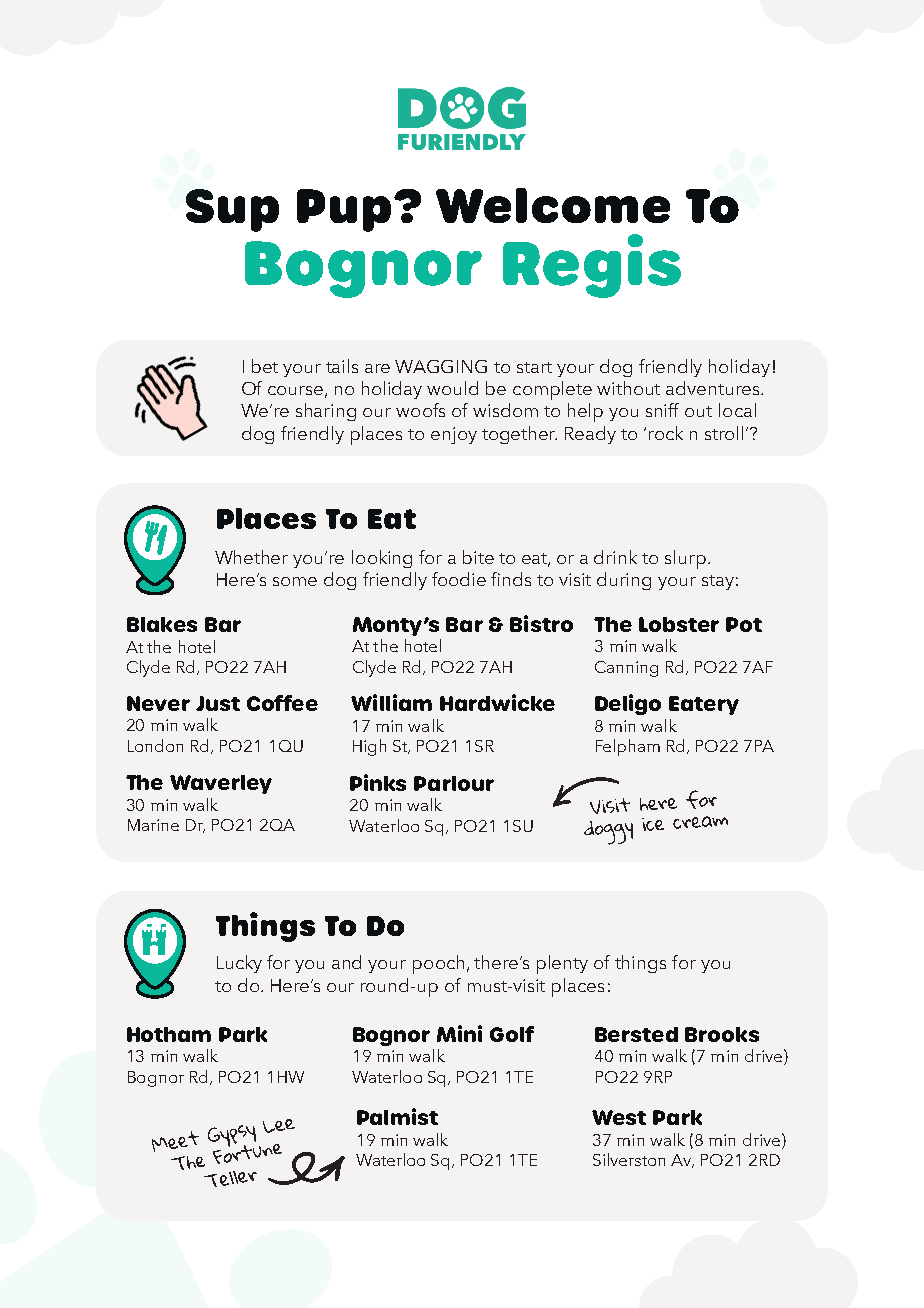 Image resolution: width=924 pixels, height=1308 pixels. Describe the element at coordinates (344, 210) in the screenshot. I see `Pup` at that location.
